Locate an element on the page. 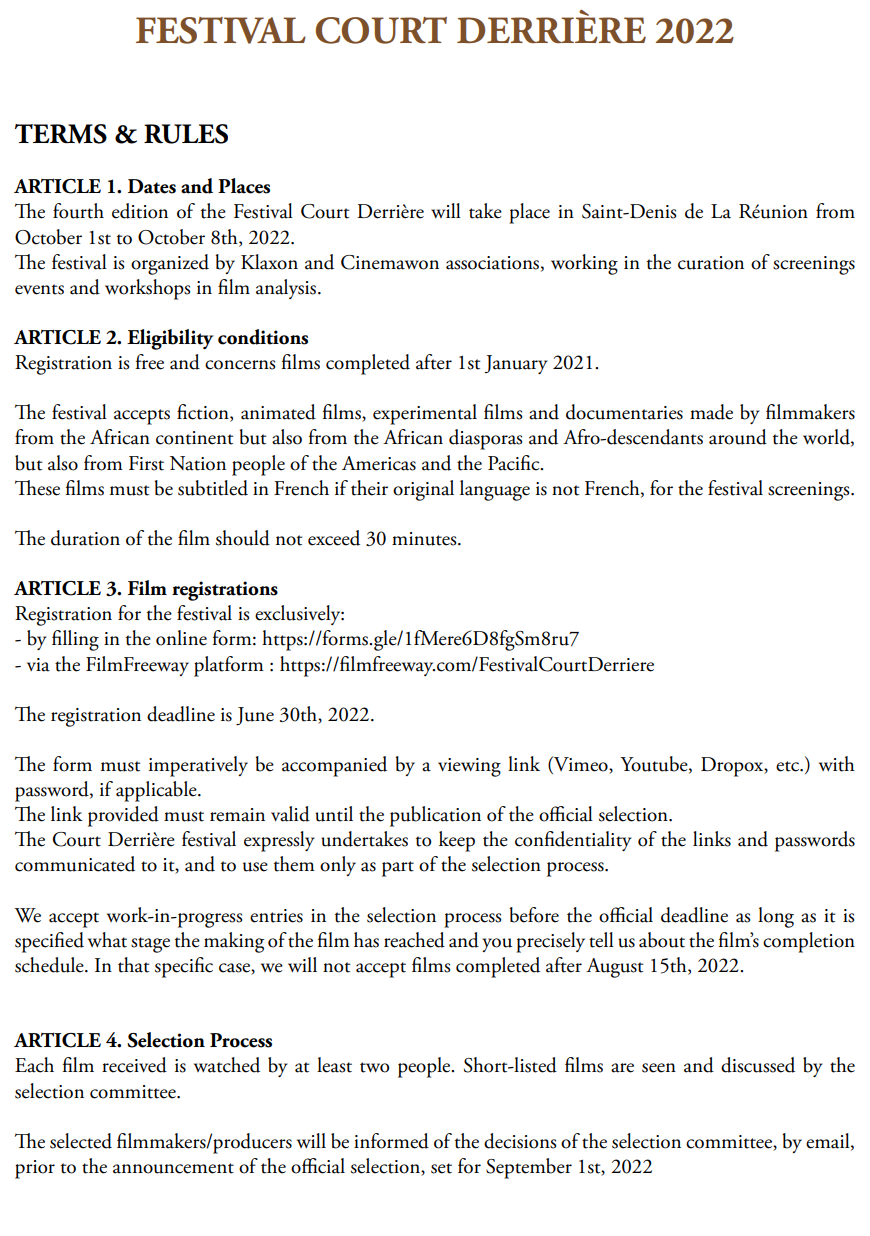  around is located at coordinates (738, 437).
